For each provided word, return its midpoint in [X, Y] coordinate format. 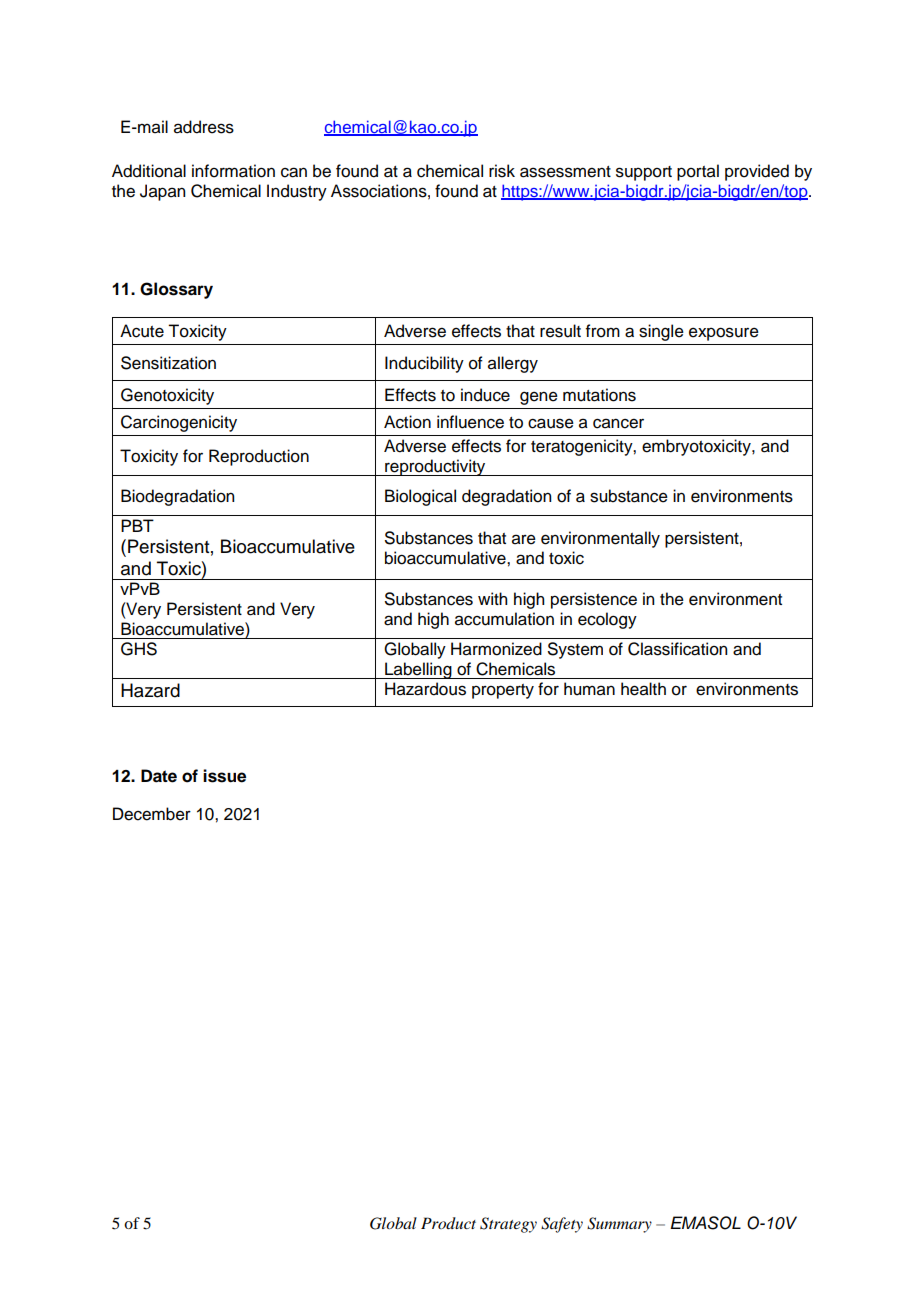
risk [502, 171]
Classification [677, 649]
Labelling [418, 670]
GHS [139, 649]
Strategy [508, 1225]
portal [698, 172]
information [233, 171]
